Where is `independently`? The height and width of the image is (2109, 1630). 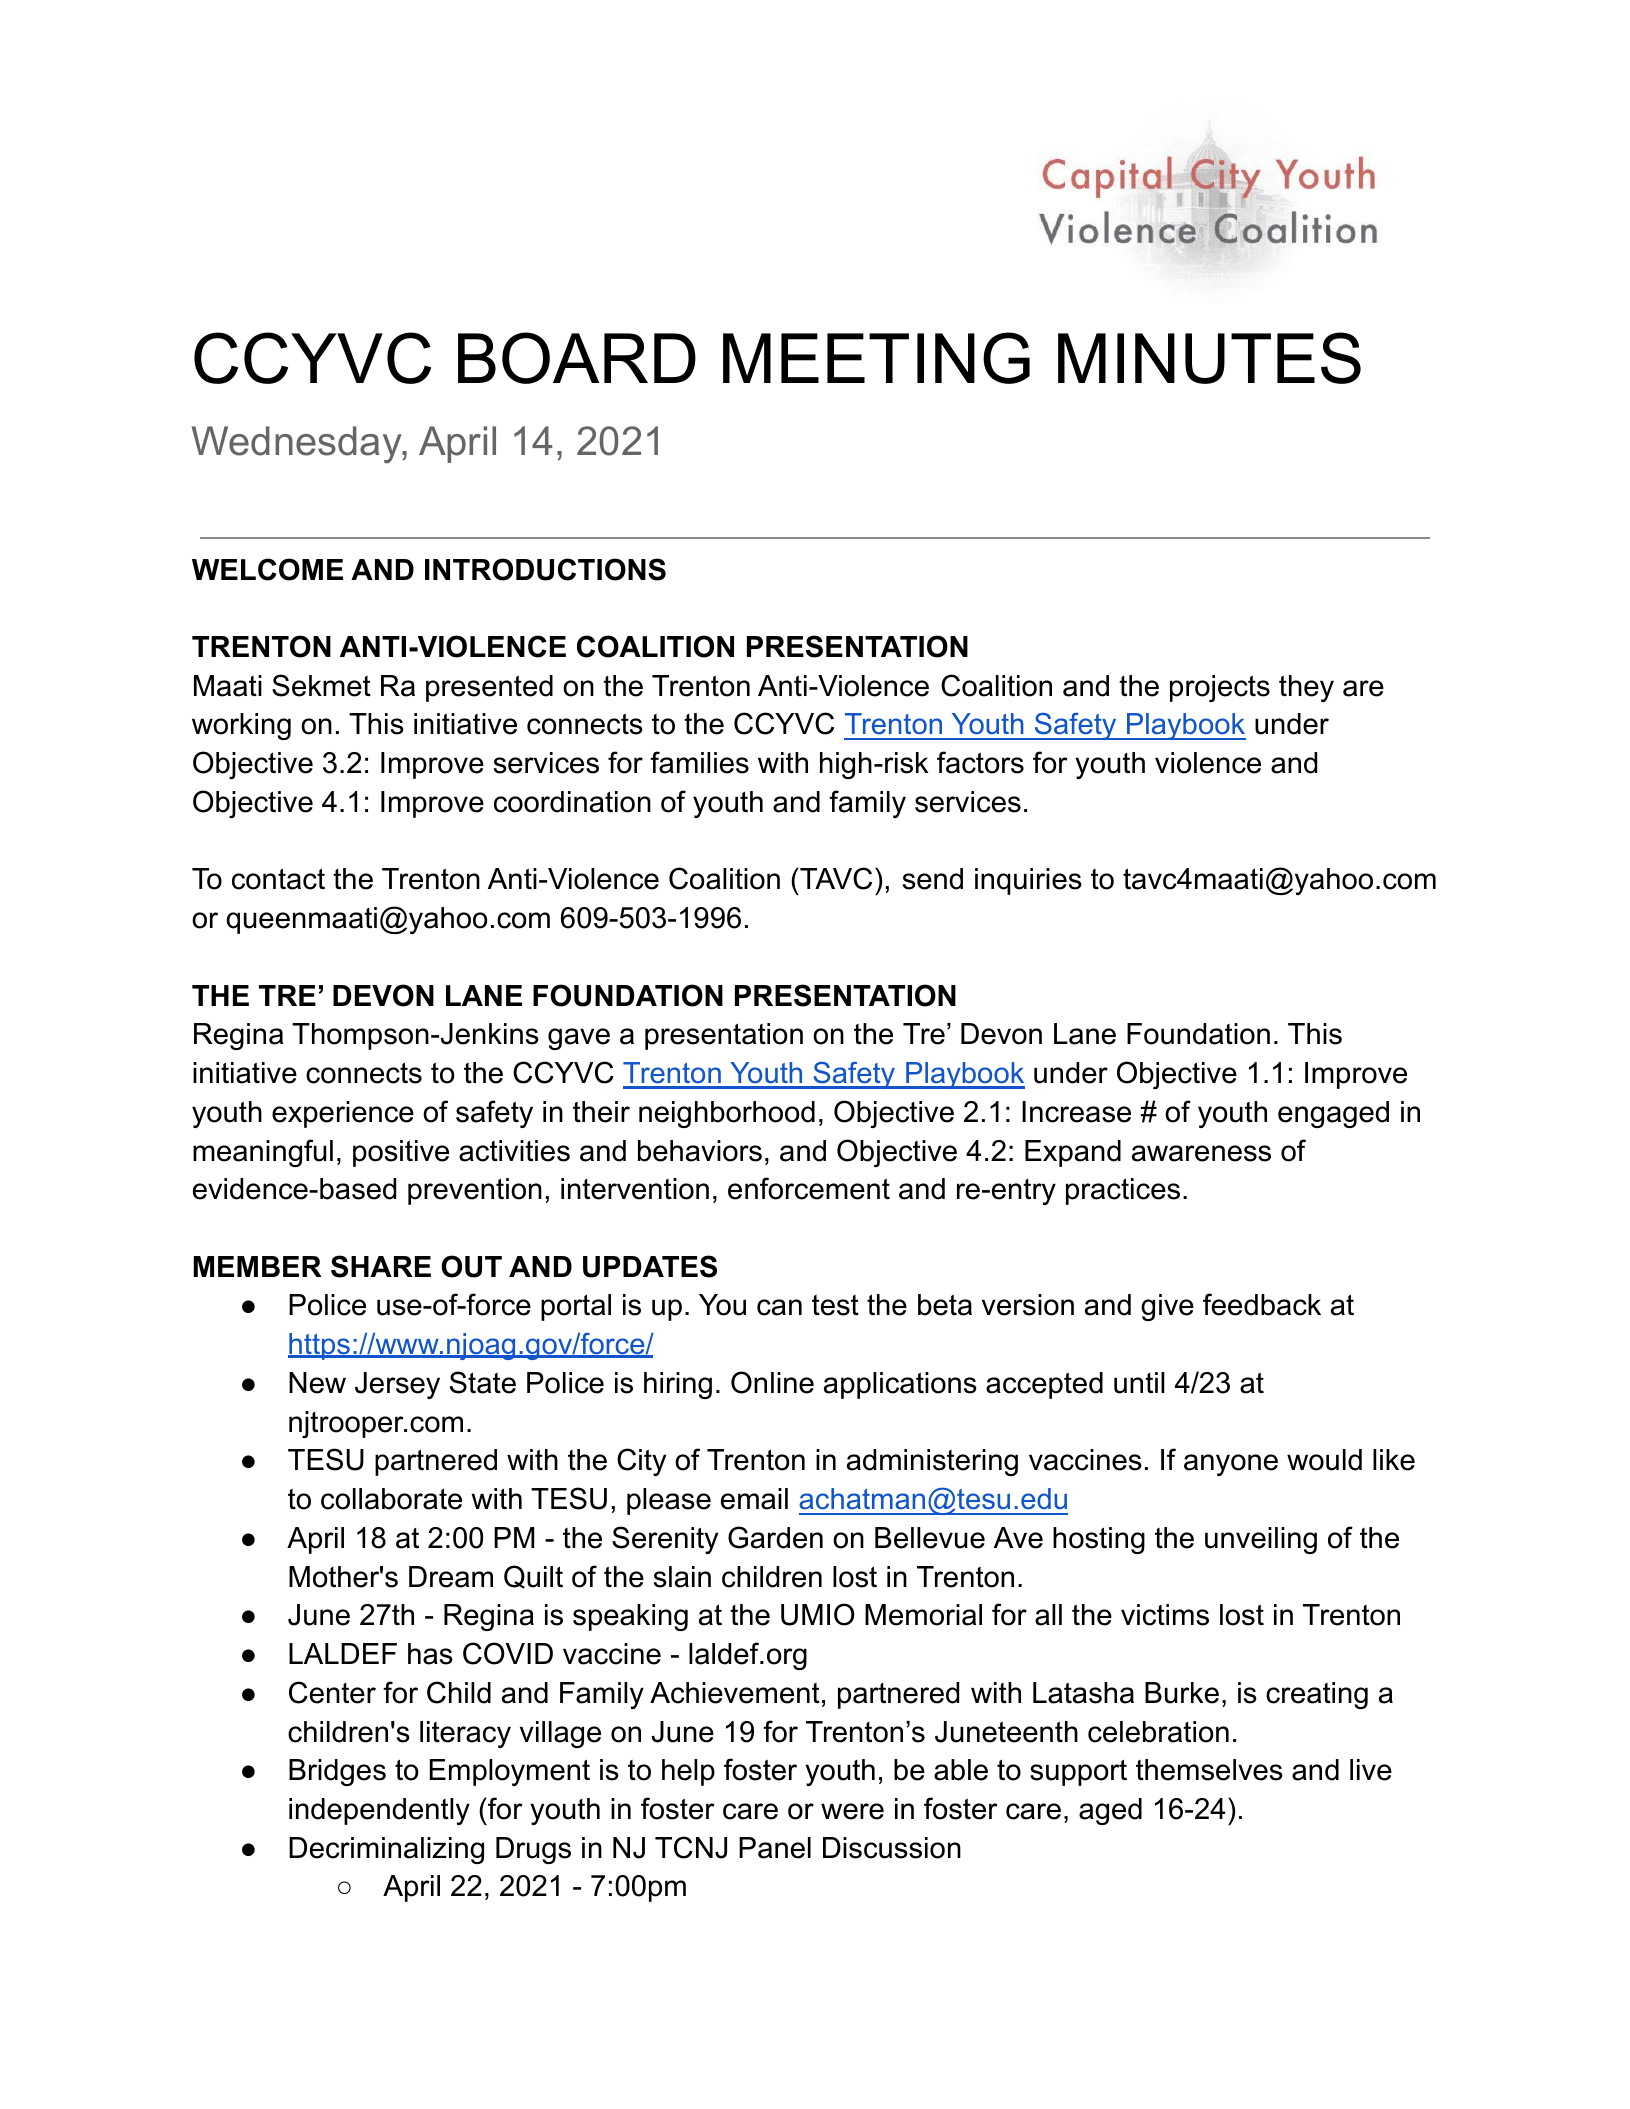
independently is located at coordinates (379, 1811).
